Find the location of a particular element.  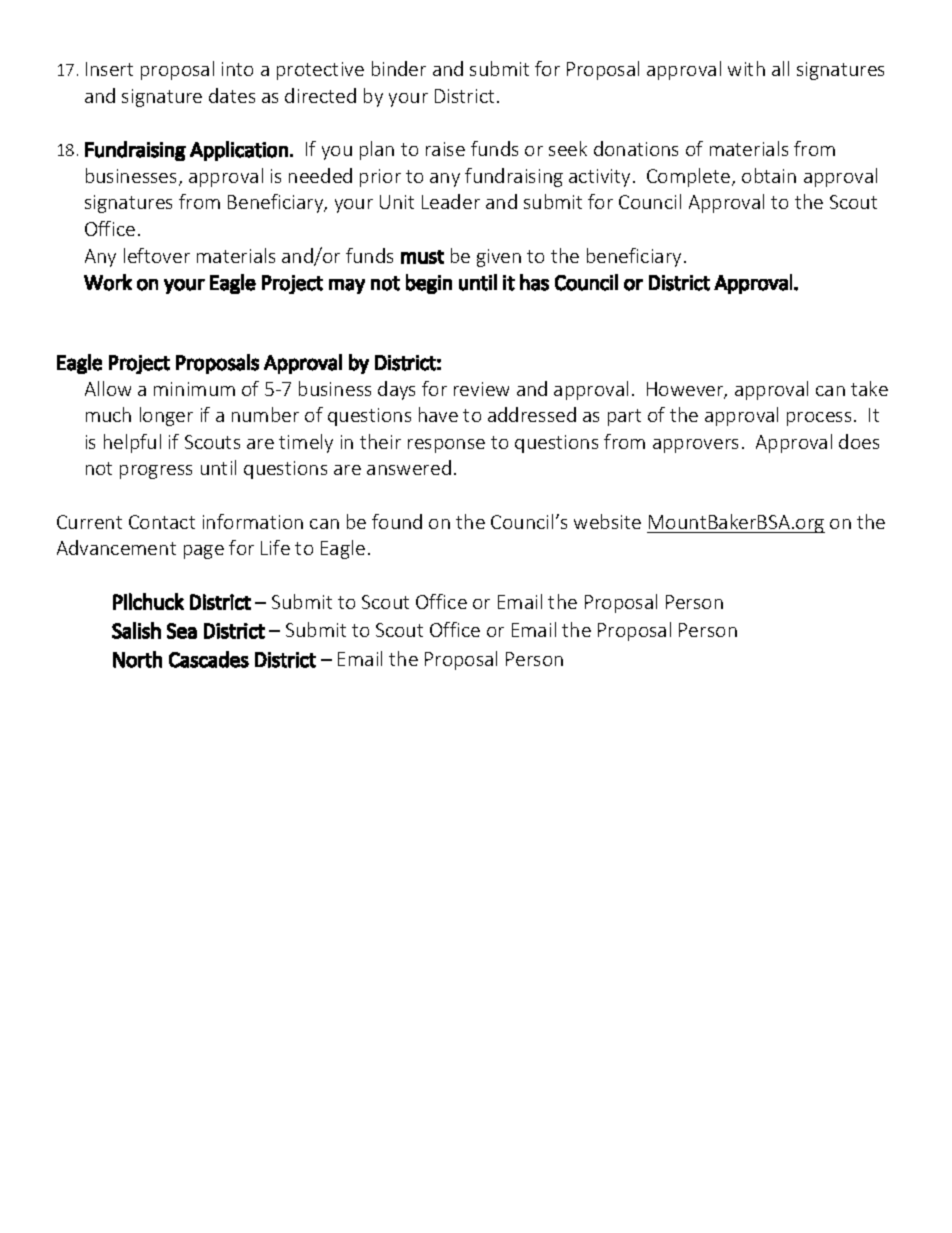

Cascades is located at coordinates (209, 659).
